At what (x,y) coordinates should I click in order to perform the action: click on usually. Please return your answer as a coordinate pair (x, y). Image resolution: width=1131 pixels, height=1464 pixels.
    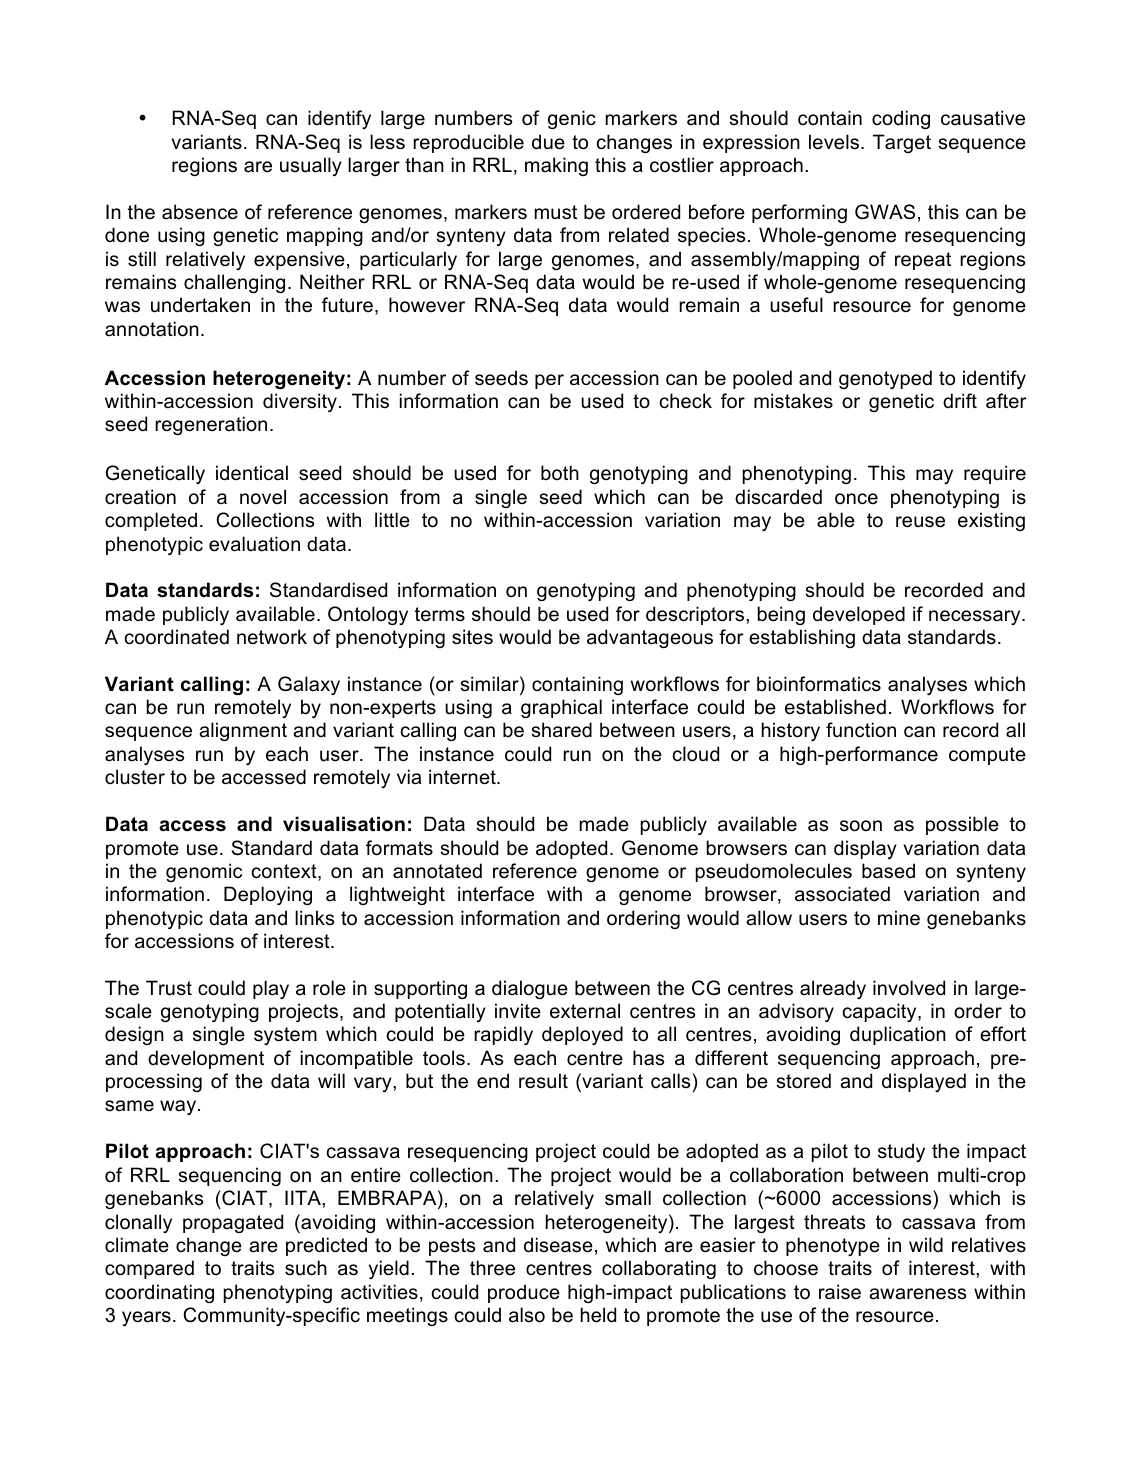
    Looking at the image, I should click on (311, 166).
